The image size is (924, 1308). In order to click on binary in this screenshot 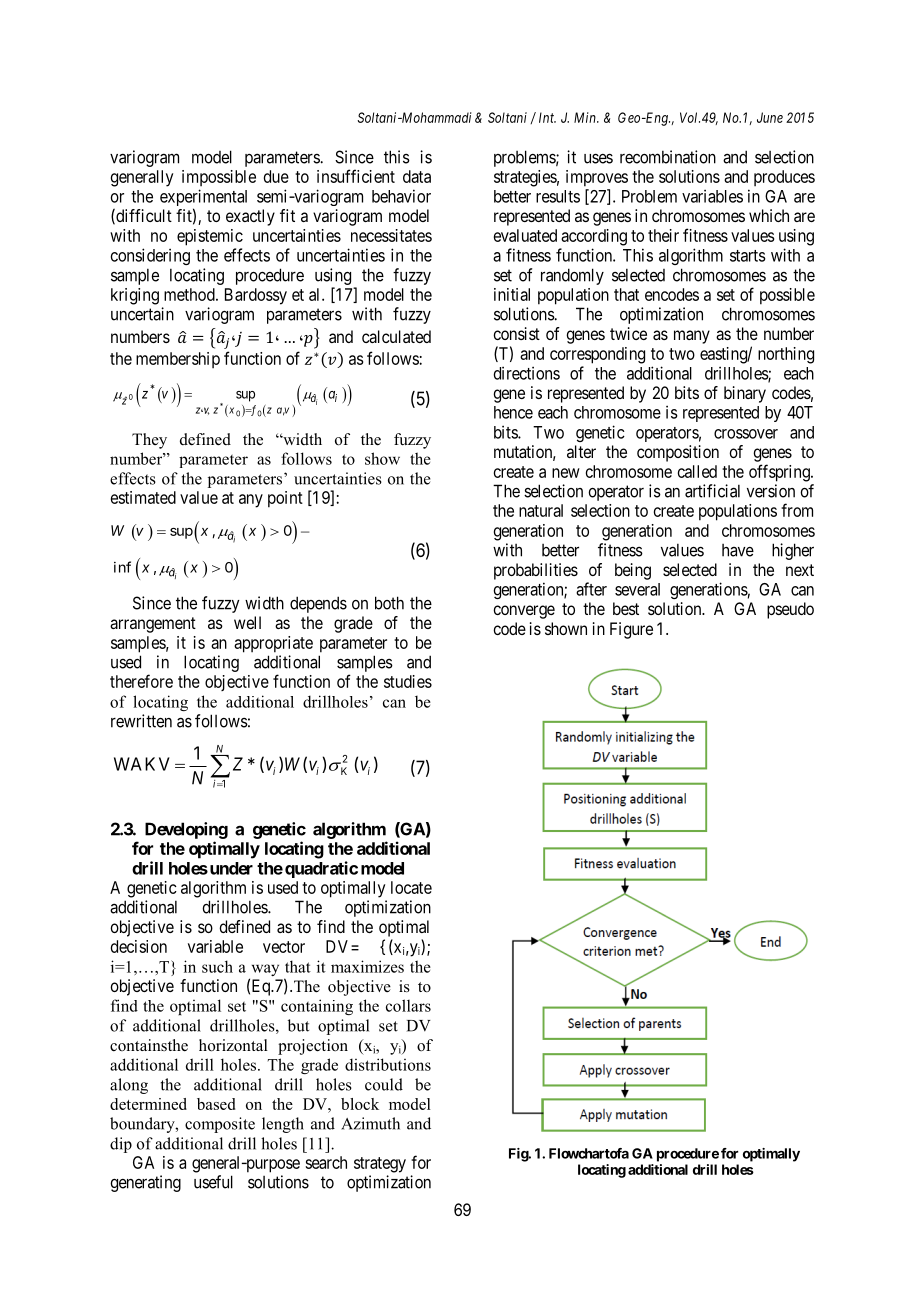, I will do `click(745, 394)`.
